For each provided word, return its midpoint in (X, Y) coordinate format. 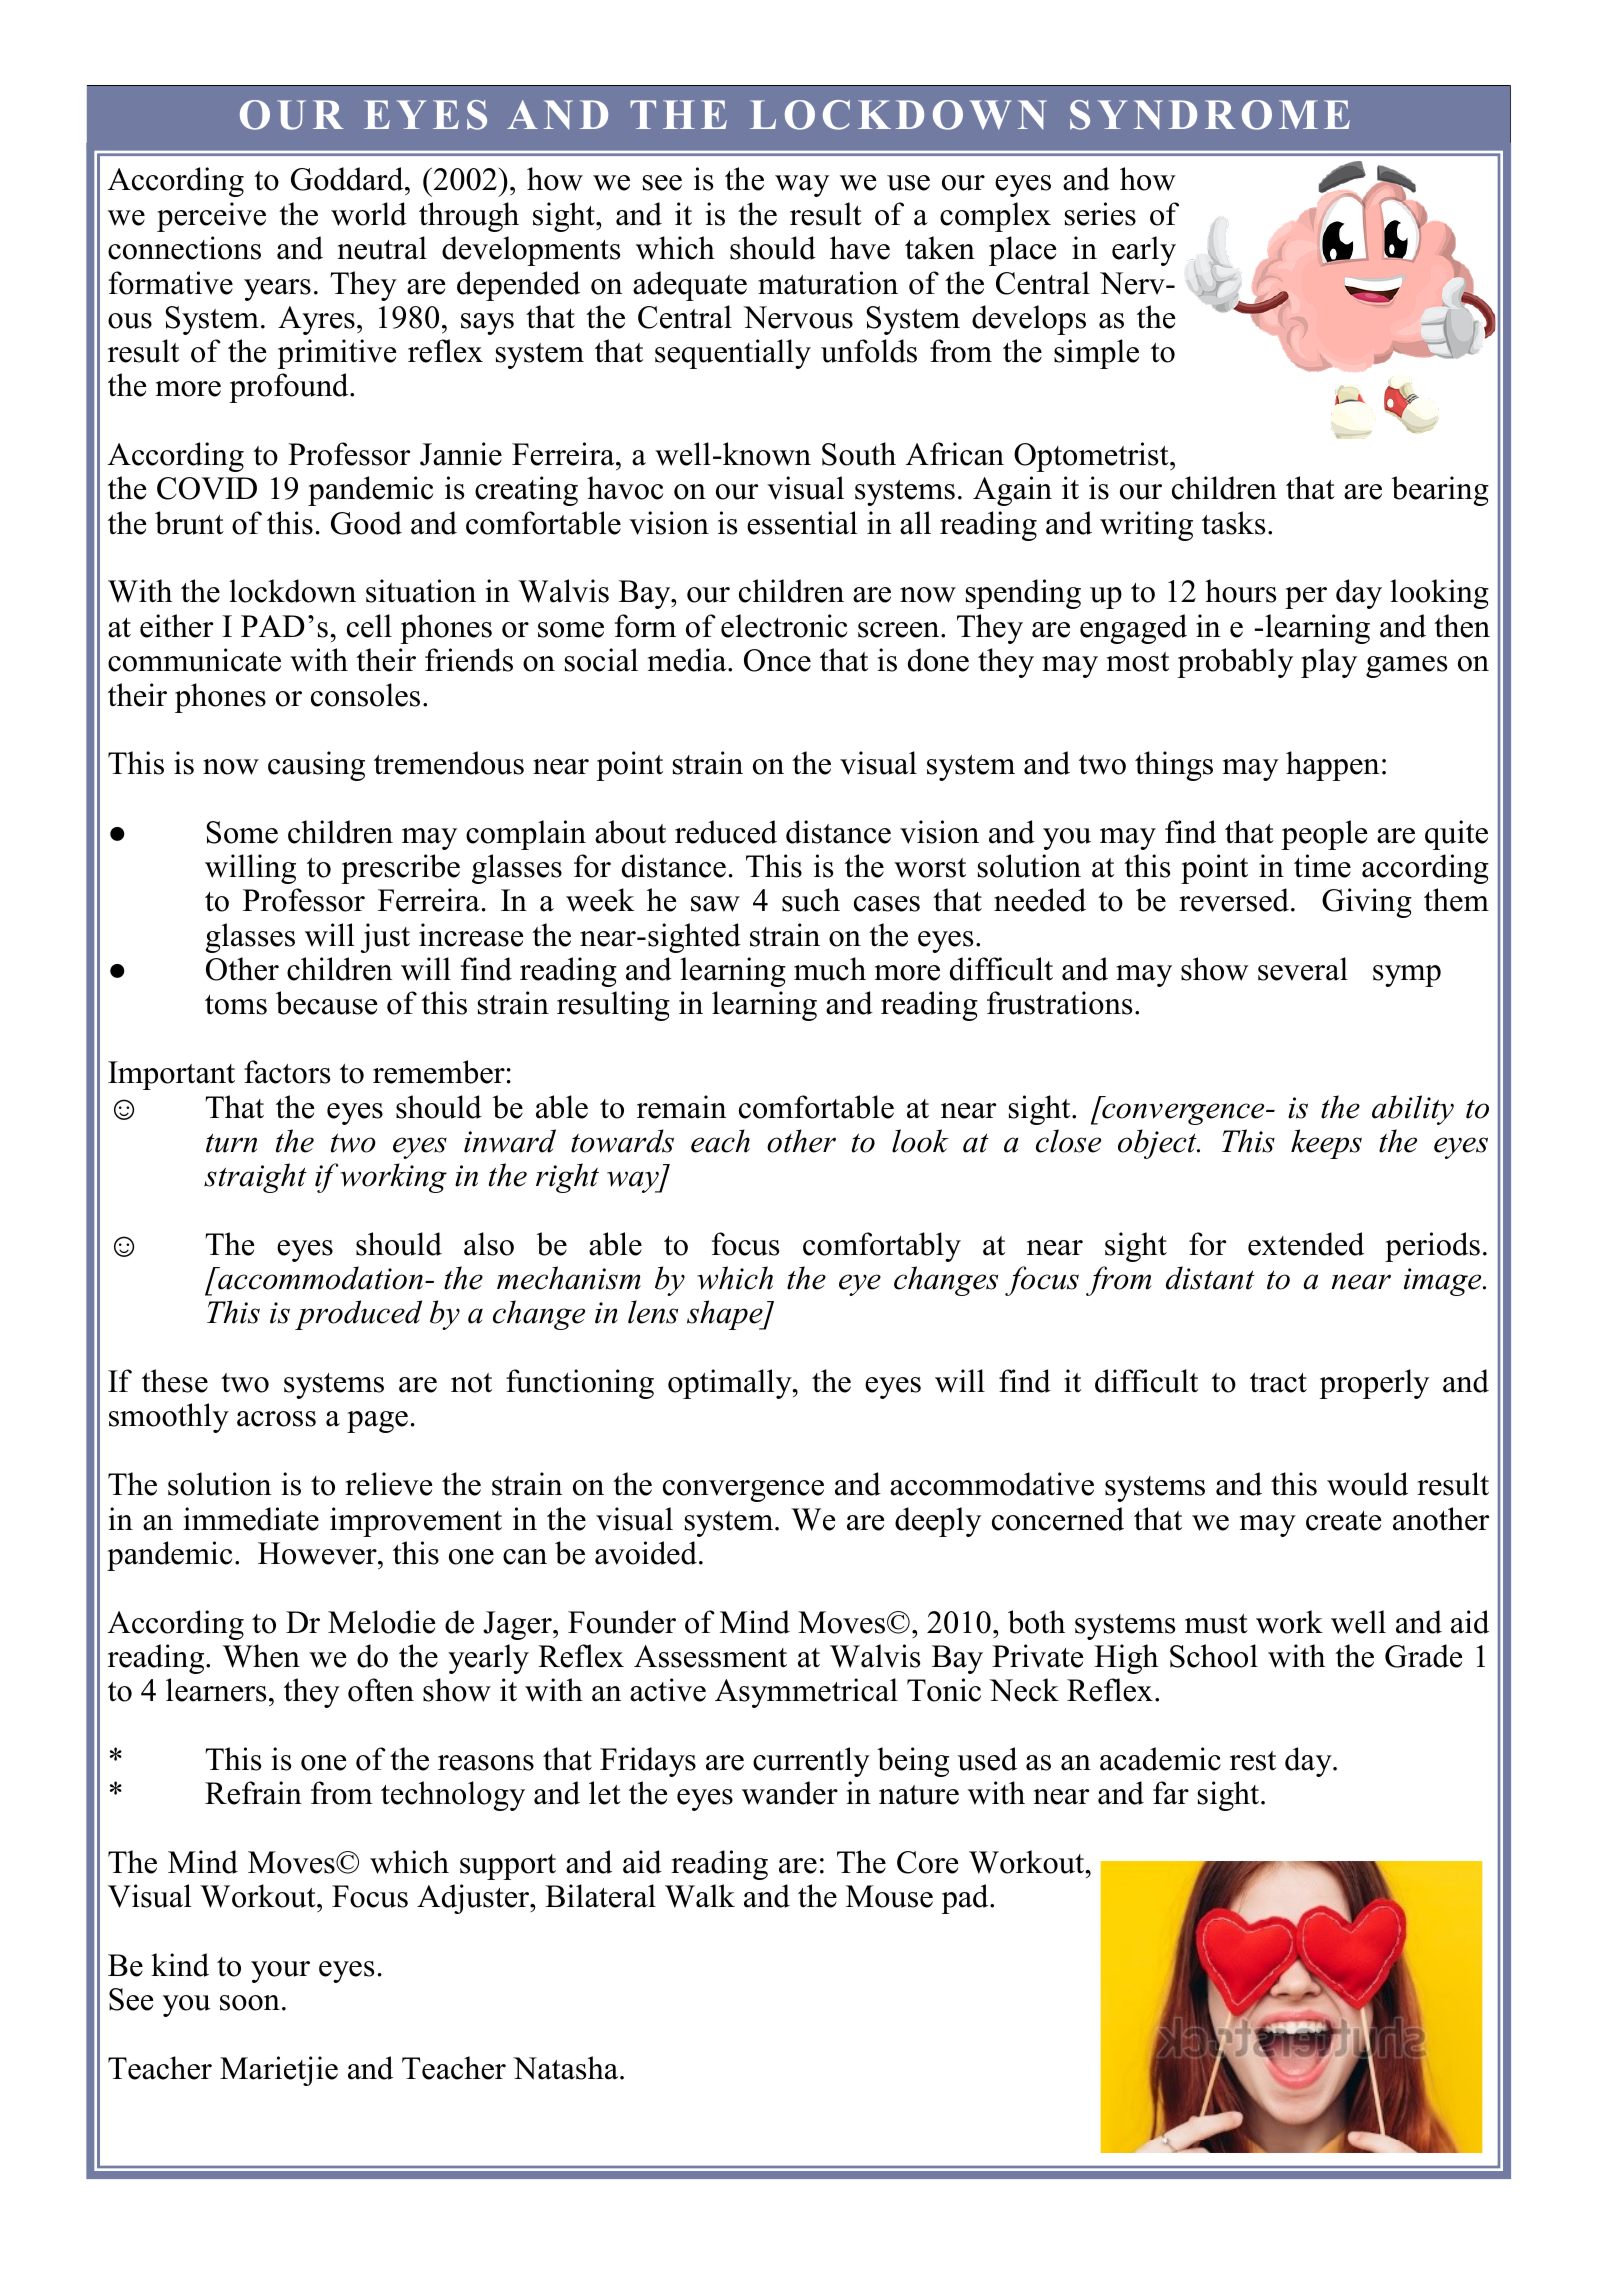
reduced (726, 832)
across (276, 1419)
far (1171, 1793)
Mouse (889, 1896)
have (860, 248)
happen (1332, 766)
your (280, 1972)
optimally (731, 1384)
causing (316, 766)
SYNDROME (1210, 115)
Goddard (348, 179)
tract (1278, 1383)
